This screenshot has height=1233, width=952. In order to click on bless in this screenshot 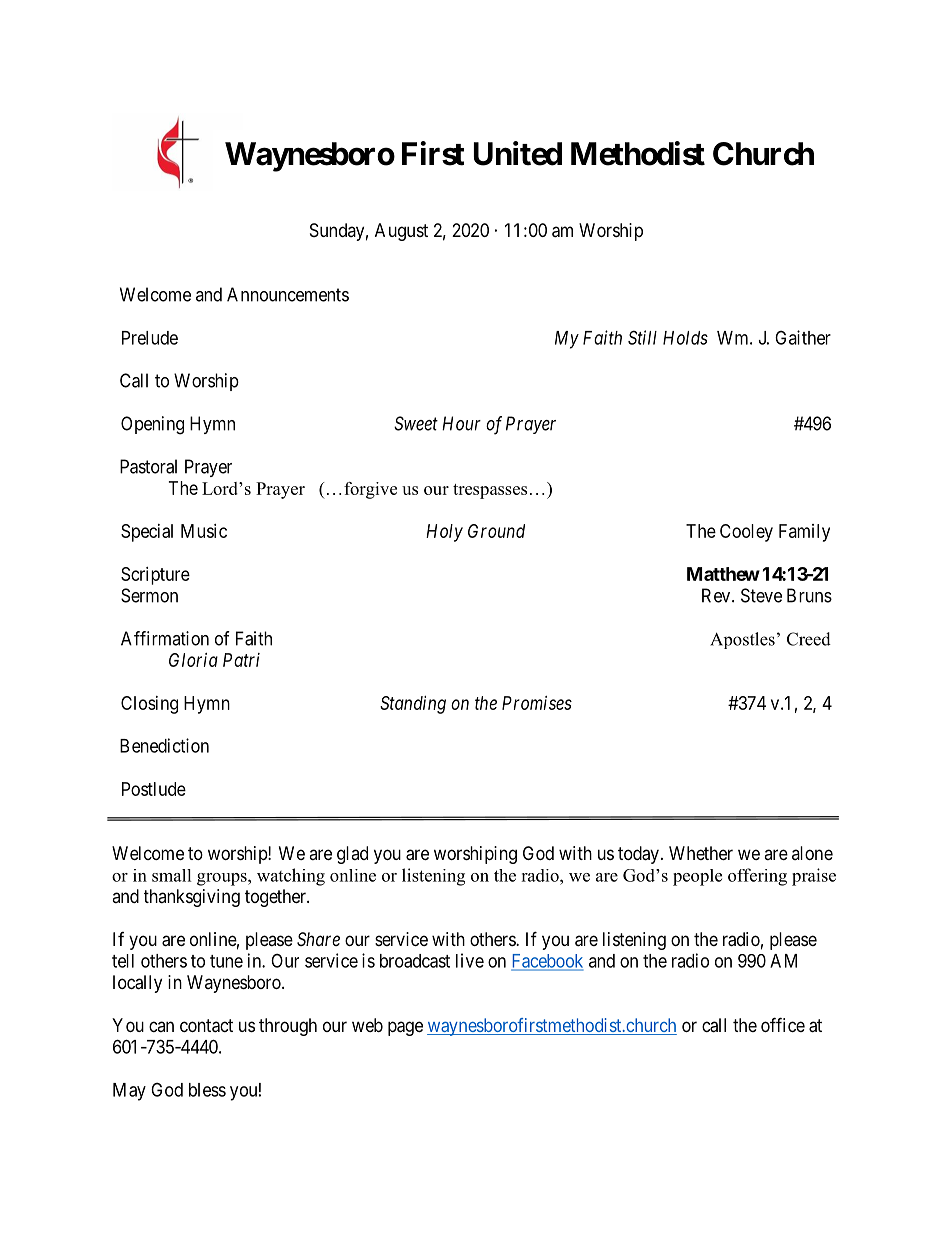, I will do `click(207, 1090)`.
